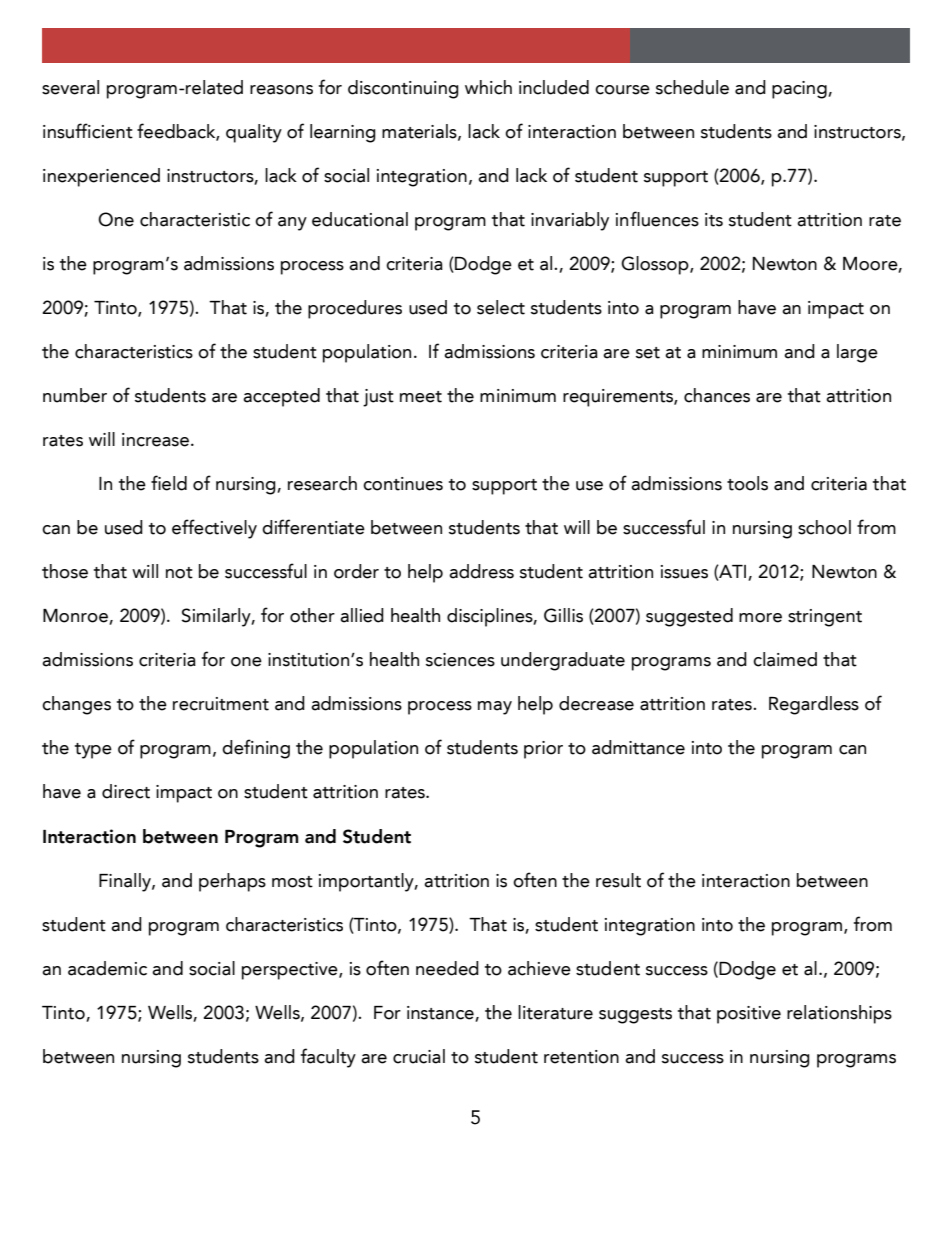  What do you see at coordinates (107, 968) in the screenshot?
I see `academic` at bounding box center [107, 968].
